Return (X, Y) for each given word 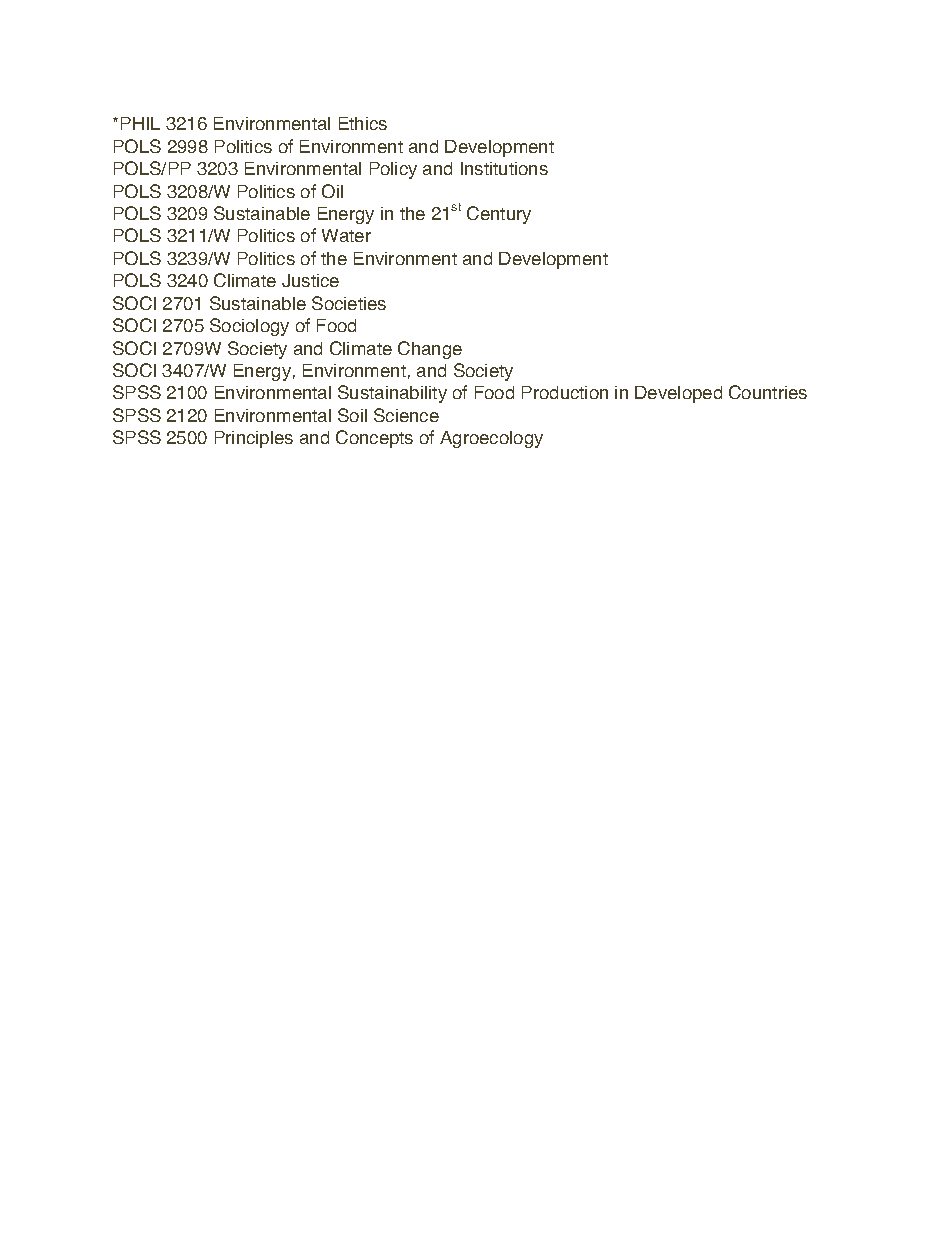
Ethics (363, 123)
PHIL (140, 123)
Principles (254, 439)
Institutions (504, 168)
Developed (678, 394)
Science (406, 415)
